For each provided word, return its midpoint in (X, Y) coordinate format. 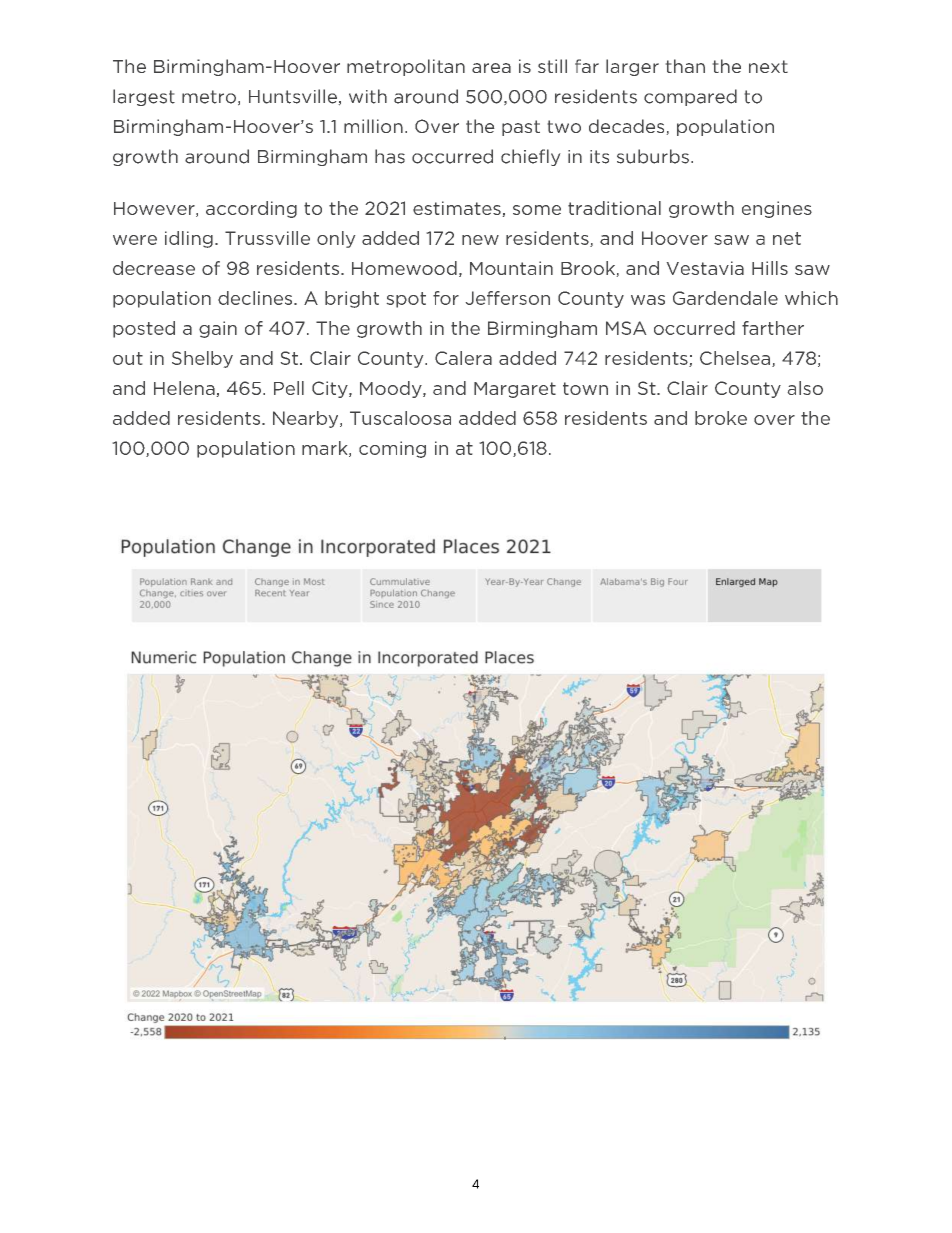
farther (773, 328)
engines (777, 209)
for (446, 298)
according (251, 209)
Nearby (307, 419)
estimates (457, 208)
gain (218, 329)
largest (144, 97)
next (768, 66)
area (491, 68)
